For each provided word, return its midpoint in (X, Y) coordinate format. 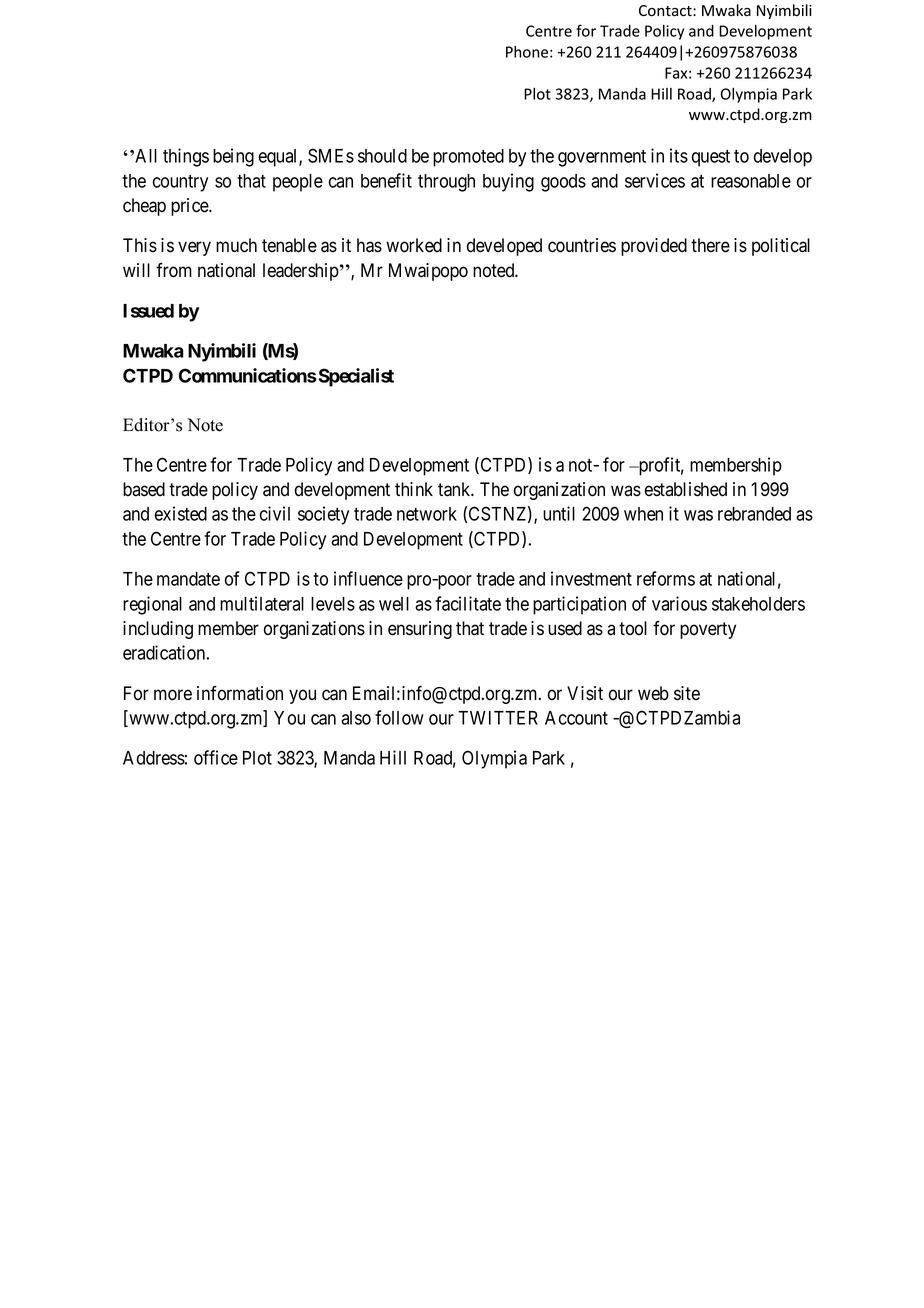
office (216, 757)
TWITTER (498, 718)
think (414, 489)
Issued (148, 311)
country (180, 183)
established (686, 489)
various (679, 603)
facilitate (468, 603)
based (144, 489)
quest (711, 158)
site (687, 693)
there (710, 245)
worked (414, 245)
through (446, 183)
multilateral (262, 603)
